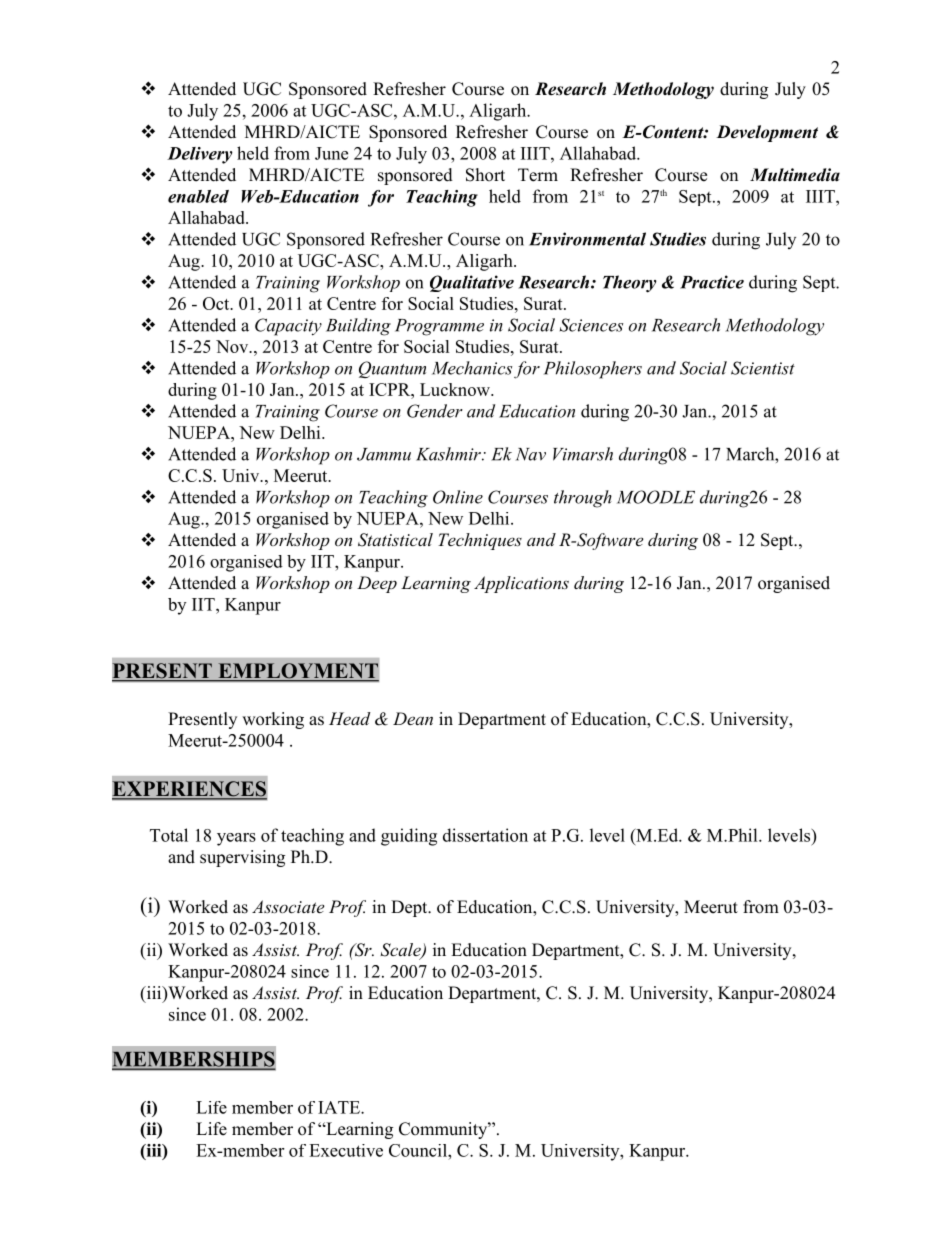 The image size is (952, 1233). I want to click on EMPLOYMENT, so click(297, 672).
